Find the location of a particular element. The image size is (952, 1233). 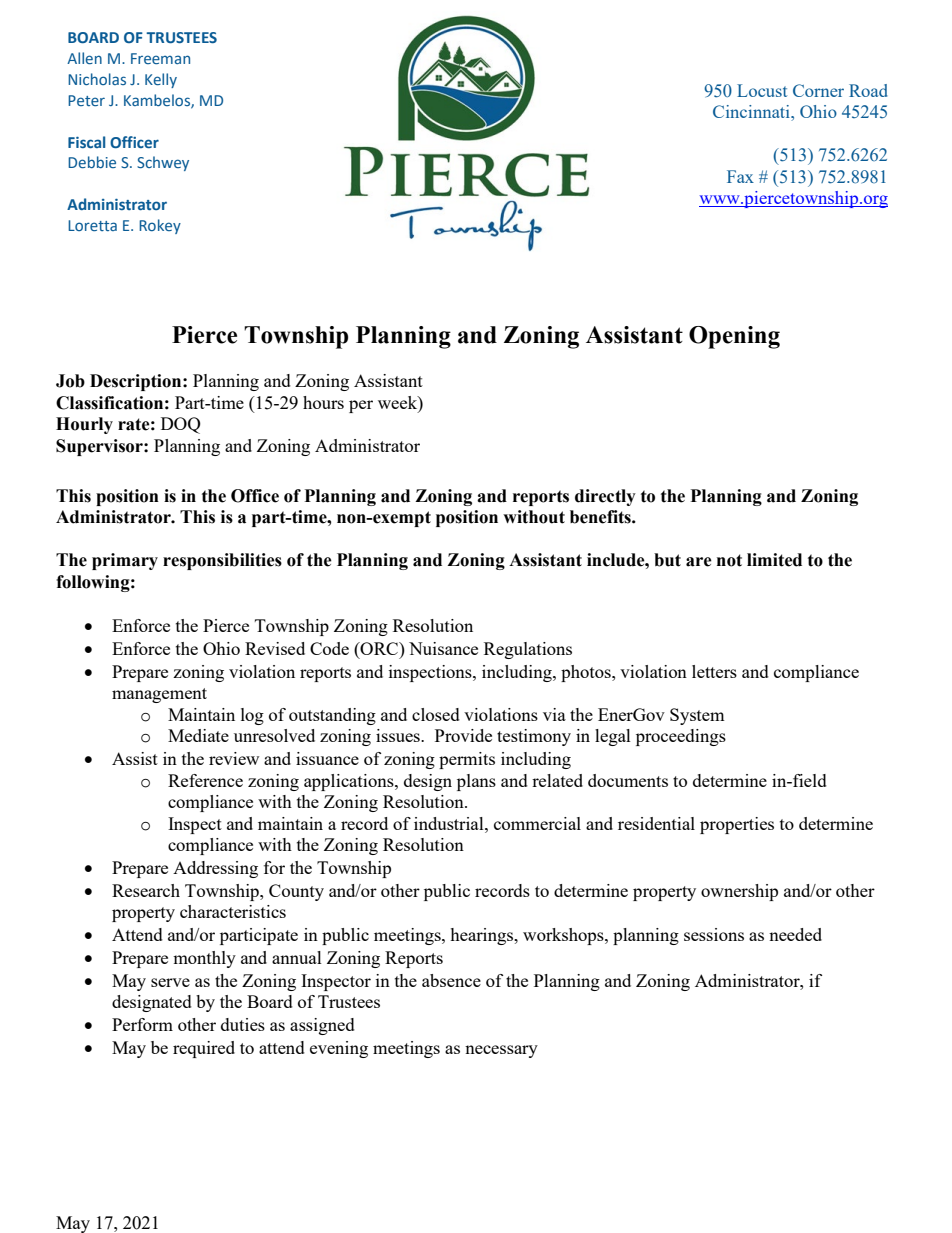

Kelly is located at coordinates (161, 80).
